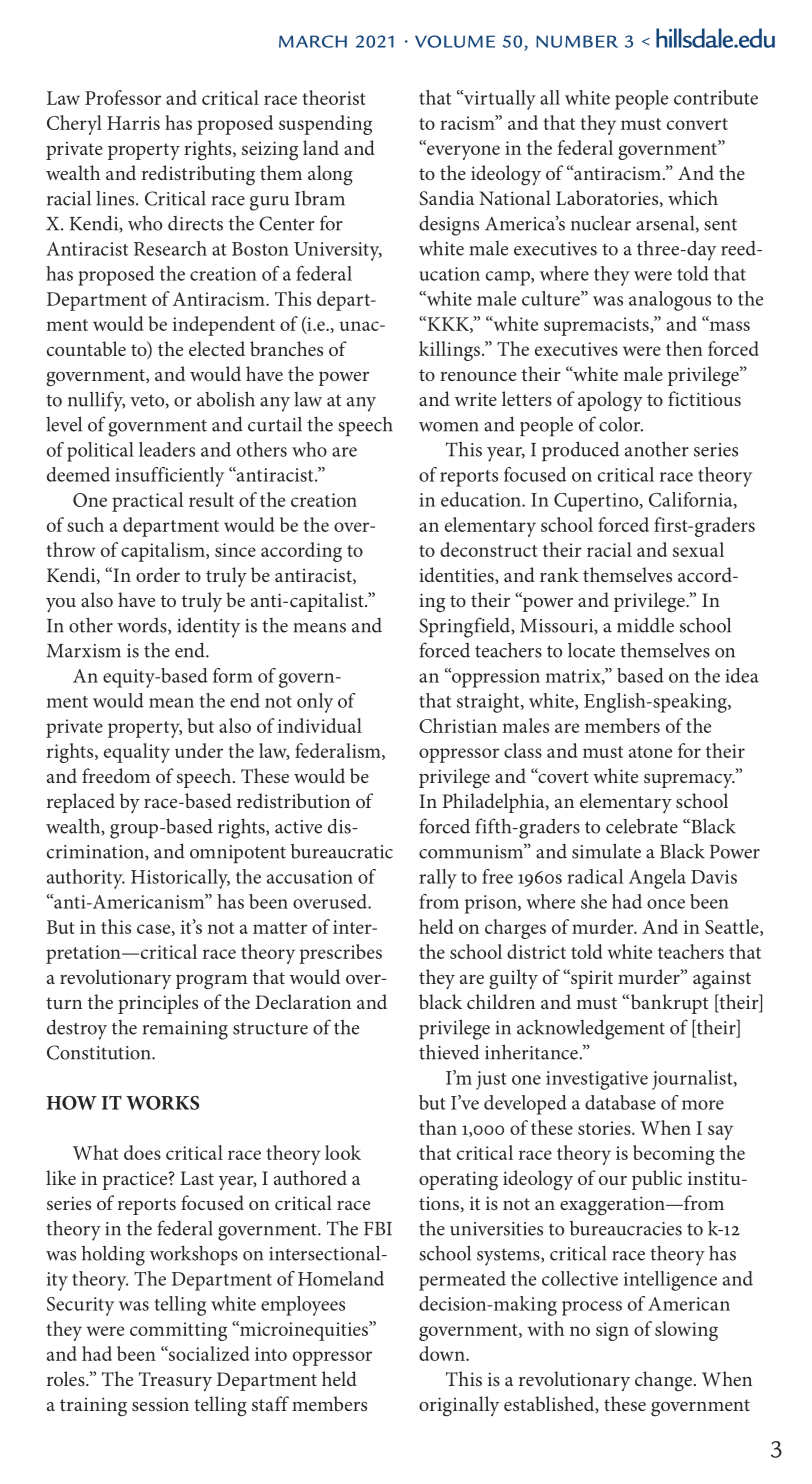  I want to click on Professor, so click(123, 97).
